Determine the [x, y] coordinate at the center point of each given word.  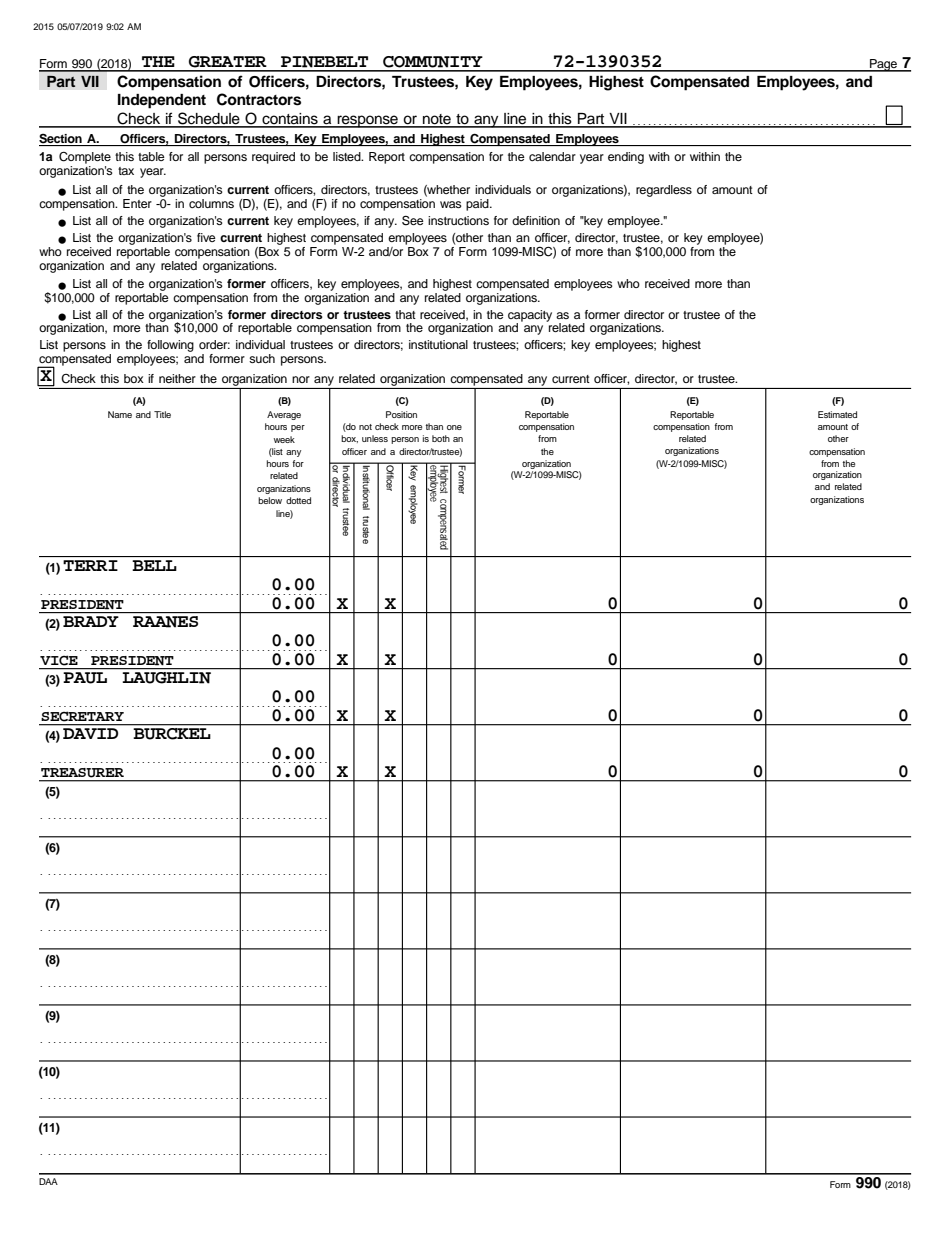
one [454, 427]
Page [884, 65]
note [437, 120]
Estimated [837, 414]
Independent [162, 101]
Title [162, 414]
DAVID [90, 733]
